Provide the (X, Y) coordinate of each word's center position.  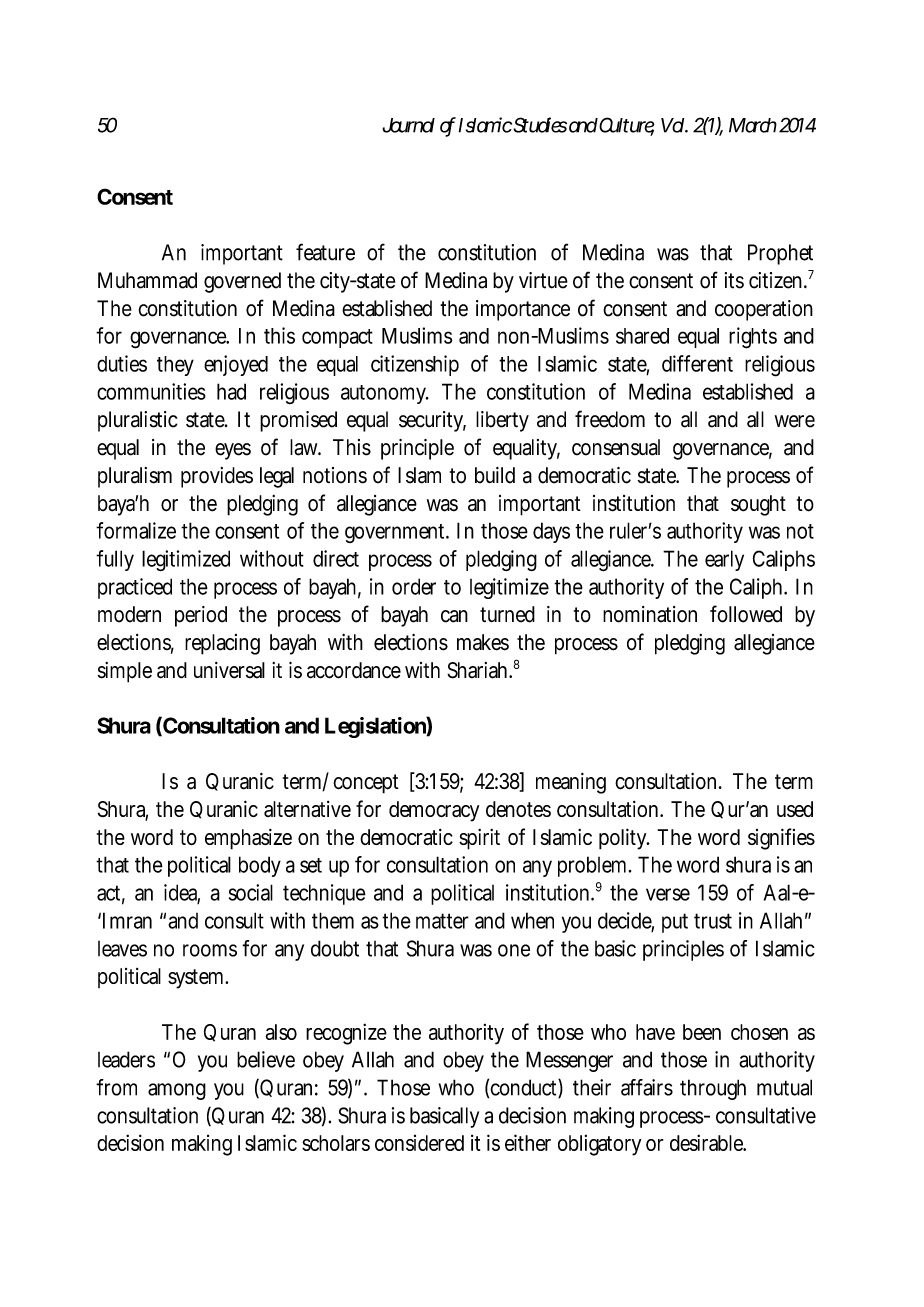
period (201, 616)
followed (746, 614)
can (454, 616)
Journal (408, 125)
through (713, 1089)
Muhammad (147, 280)
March (753, 125)
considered (419, 1143)
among (177, 1091)
